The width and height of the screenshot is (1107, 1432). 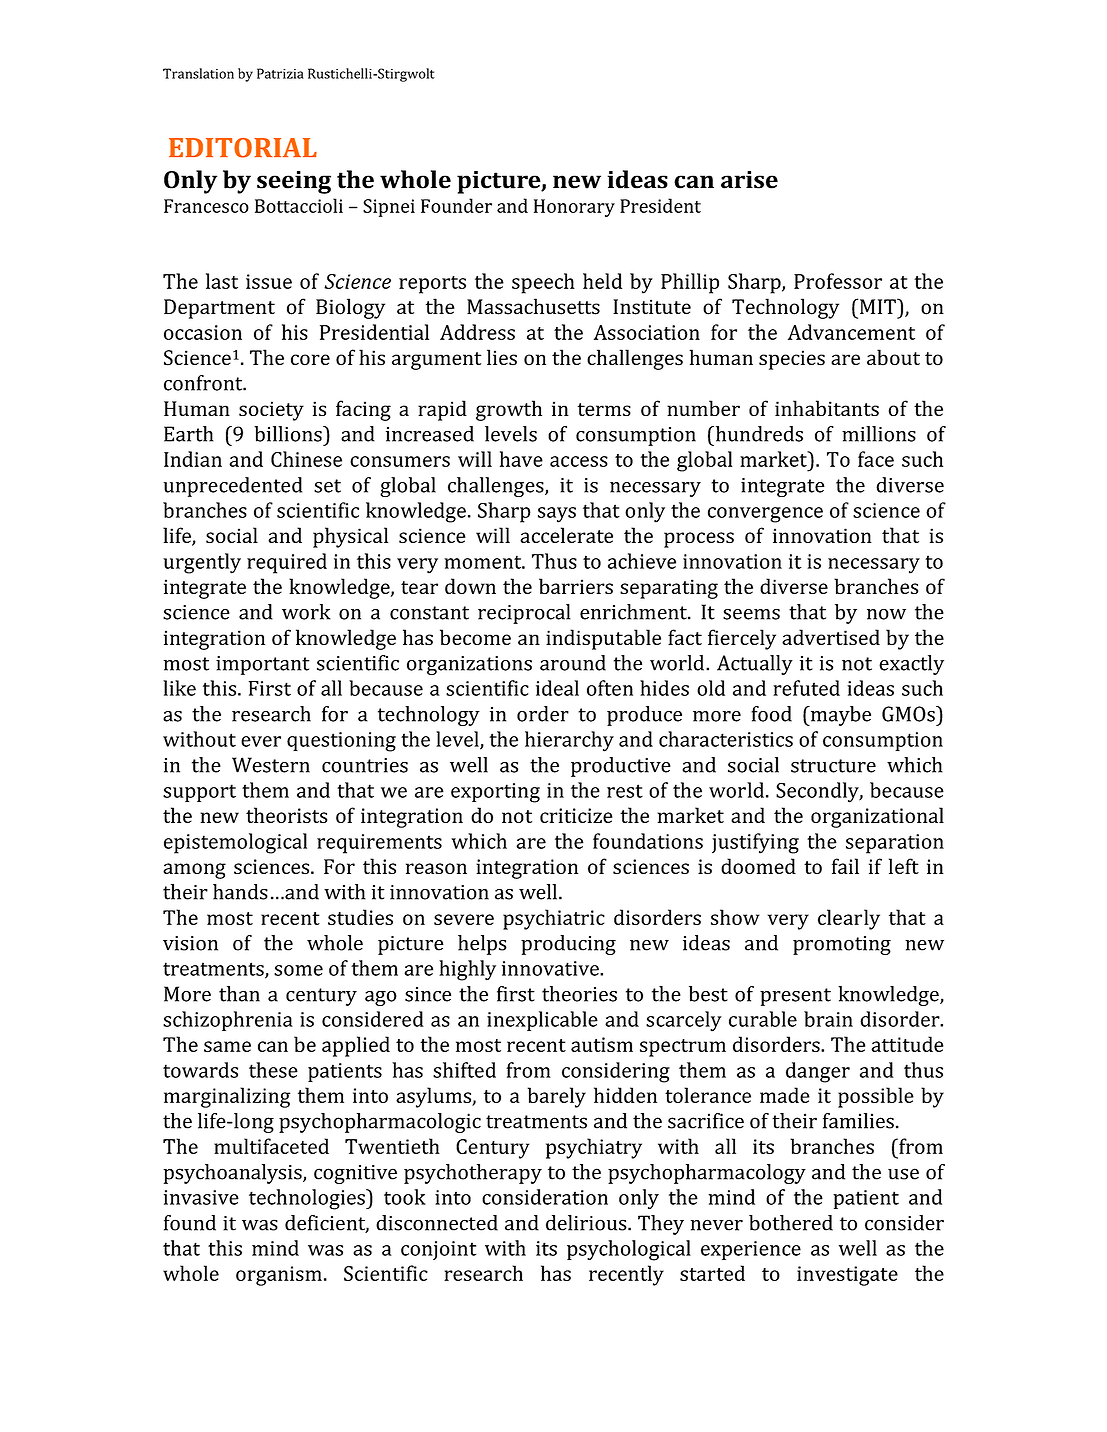 What do you see at coordinates (842, 945) in the screenshot?
I see `promoting` at bounding box center [842, 945].
